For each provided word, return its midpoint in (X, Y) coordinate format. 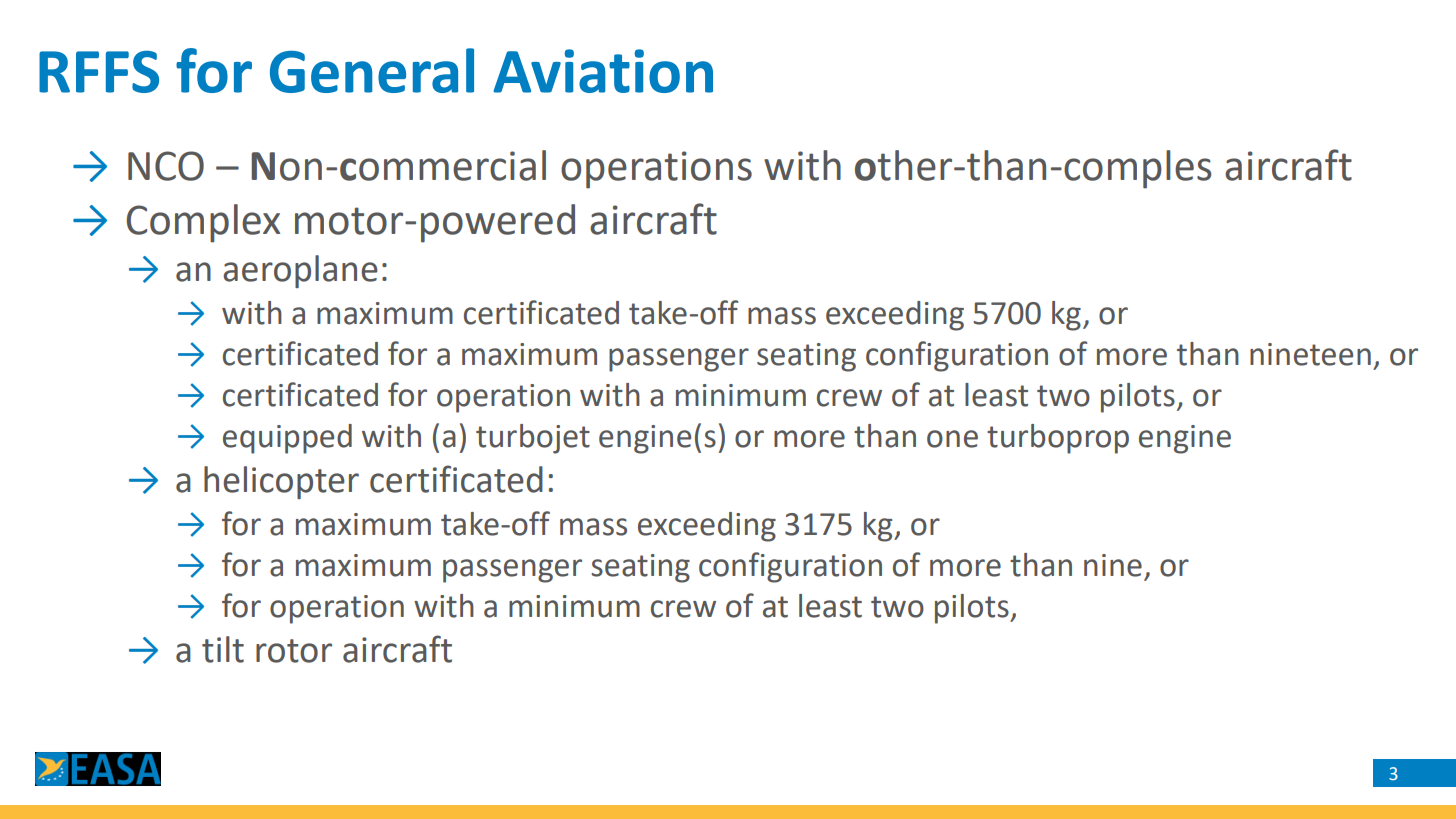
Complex (203, 223)
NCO (166, 166)
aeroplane (300, 271)
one (952, 439)
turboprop (1058, 439)
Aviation (603, 71)
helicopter (281, 482)
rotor (294, 651)
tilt (223, 649)
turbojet (533, 439)
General (372, 70)
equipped (287, 439)
